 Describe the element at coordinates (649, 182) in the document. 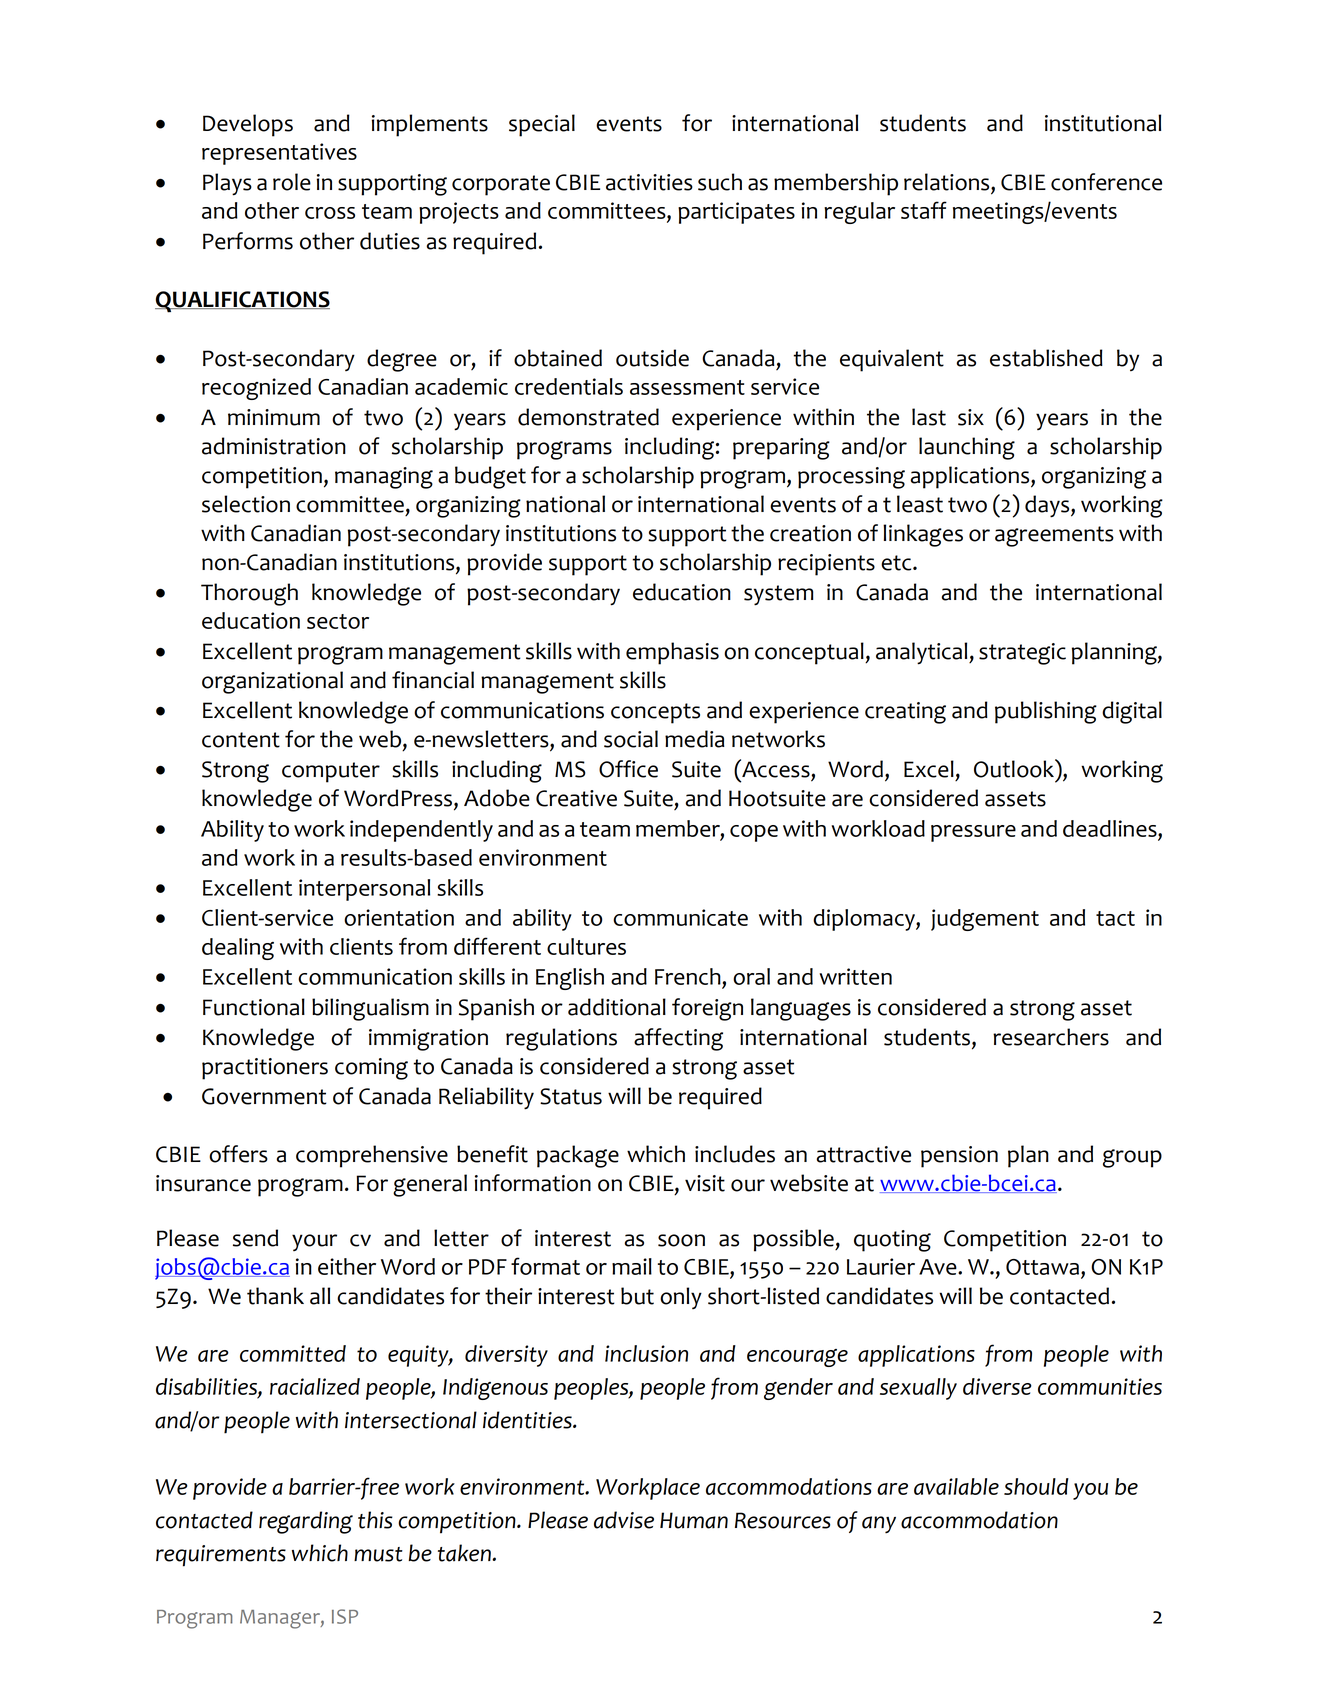

I see `activities` at that location.
